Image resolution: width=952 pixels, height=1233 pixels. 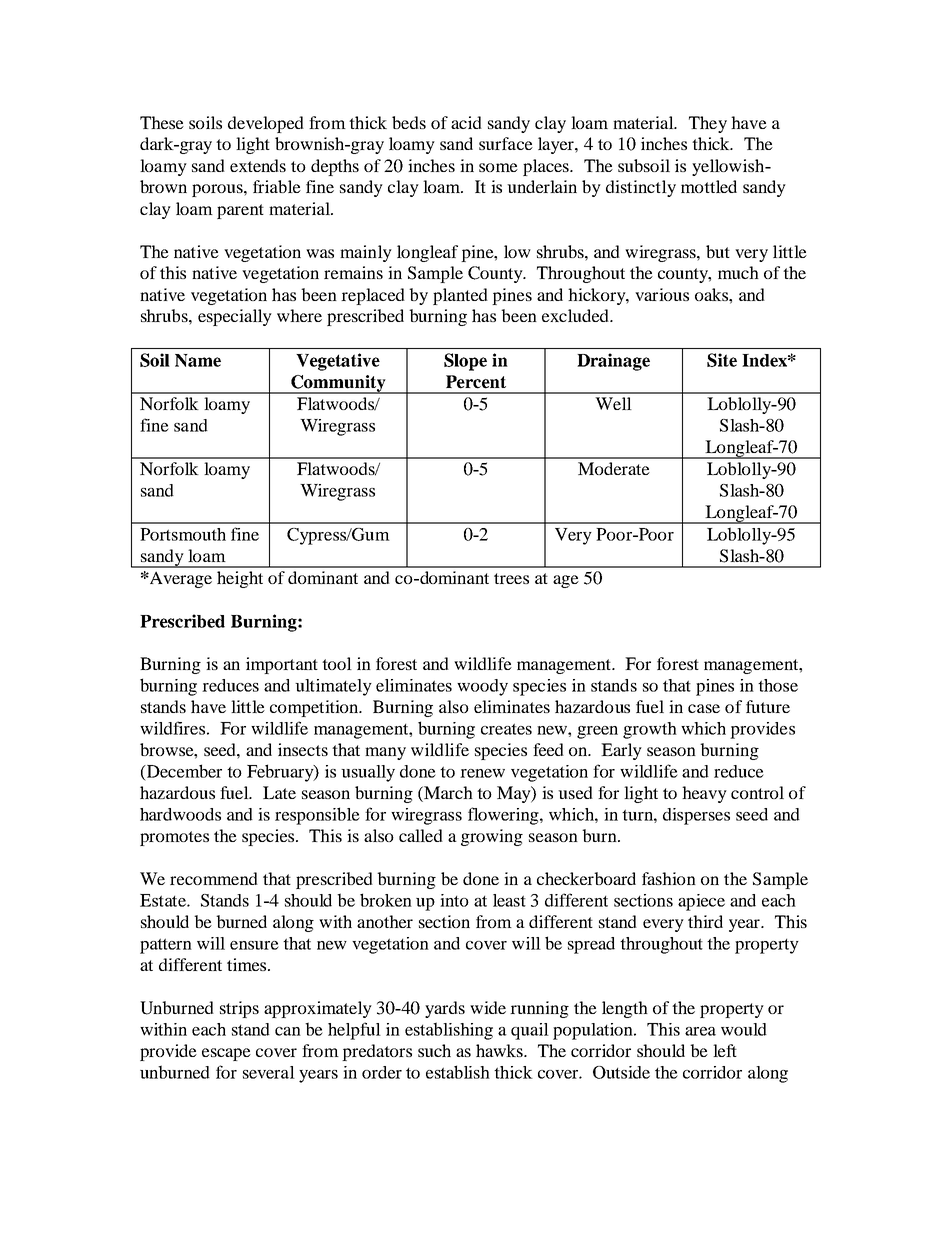 What do you see at coordinates (498, 167) in the screenshot?
I see `some` at bounding box center [498, 167].
